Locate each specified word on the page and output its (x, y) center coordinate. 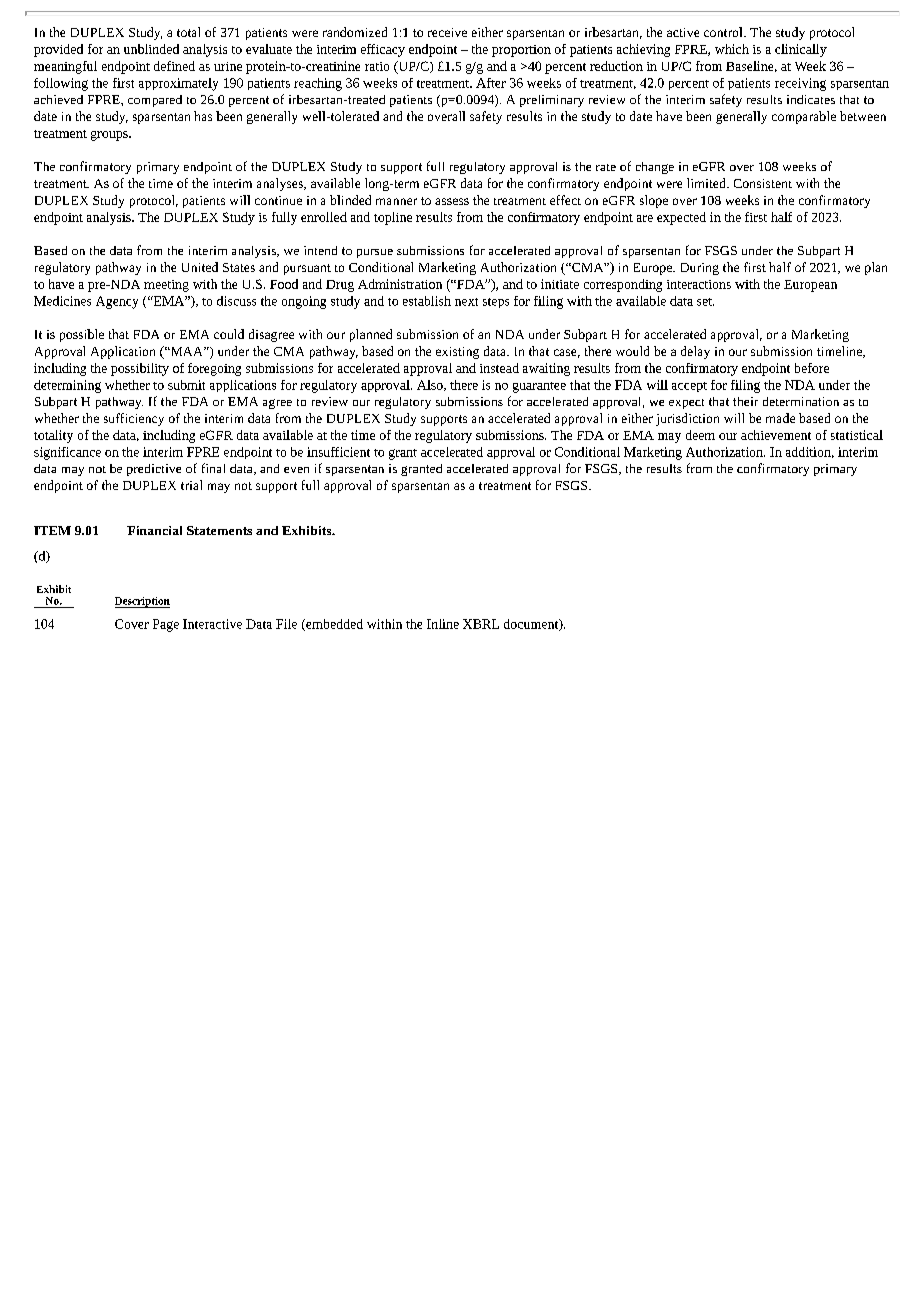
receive (447, 32)
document (532, 625)
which (732, 49)
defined (174, 66)
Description (142, 602)
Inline (443, 624)
